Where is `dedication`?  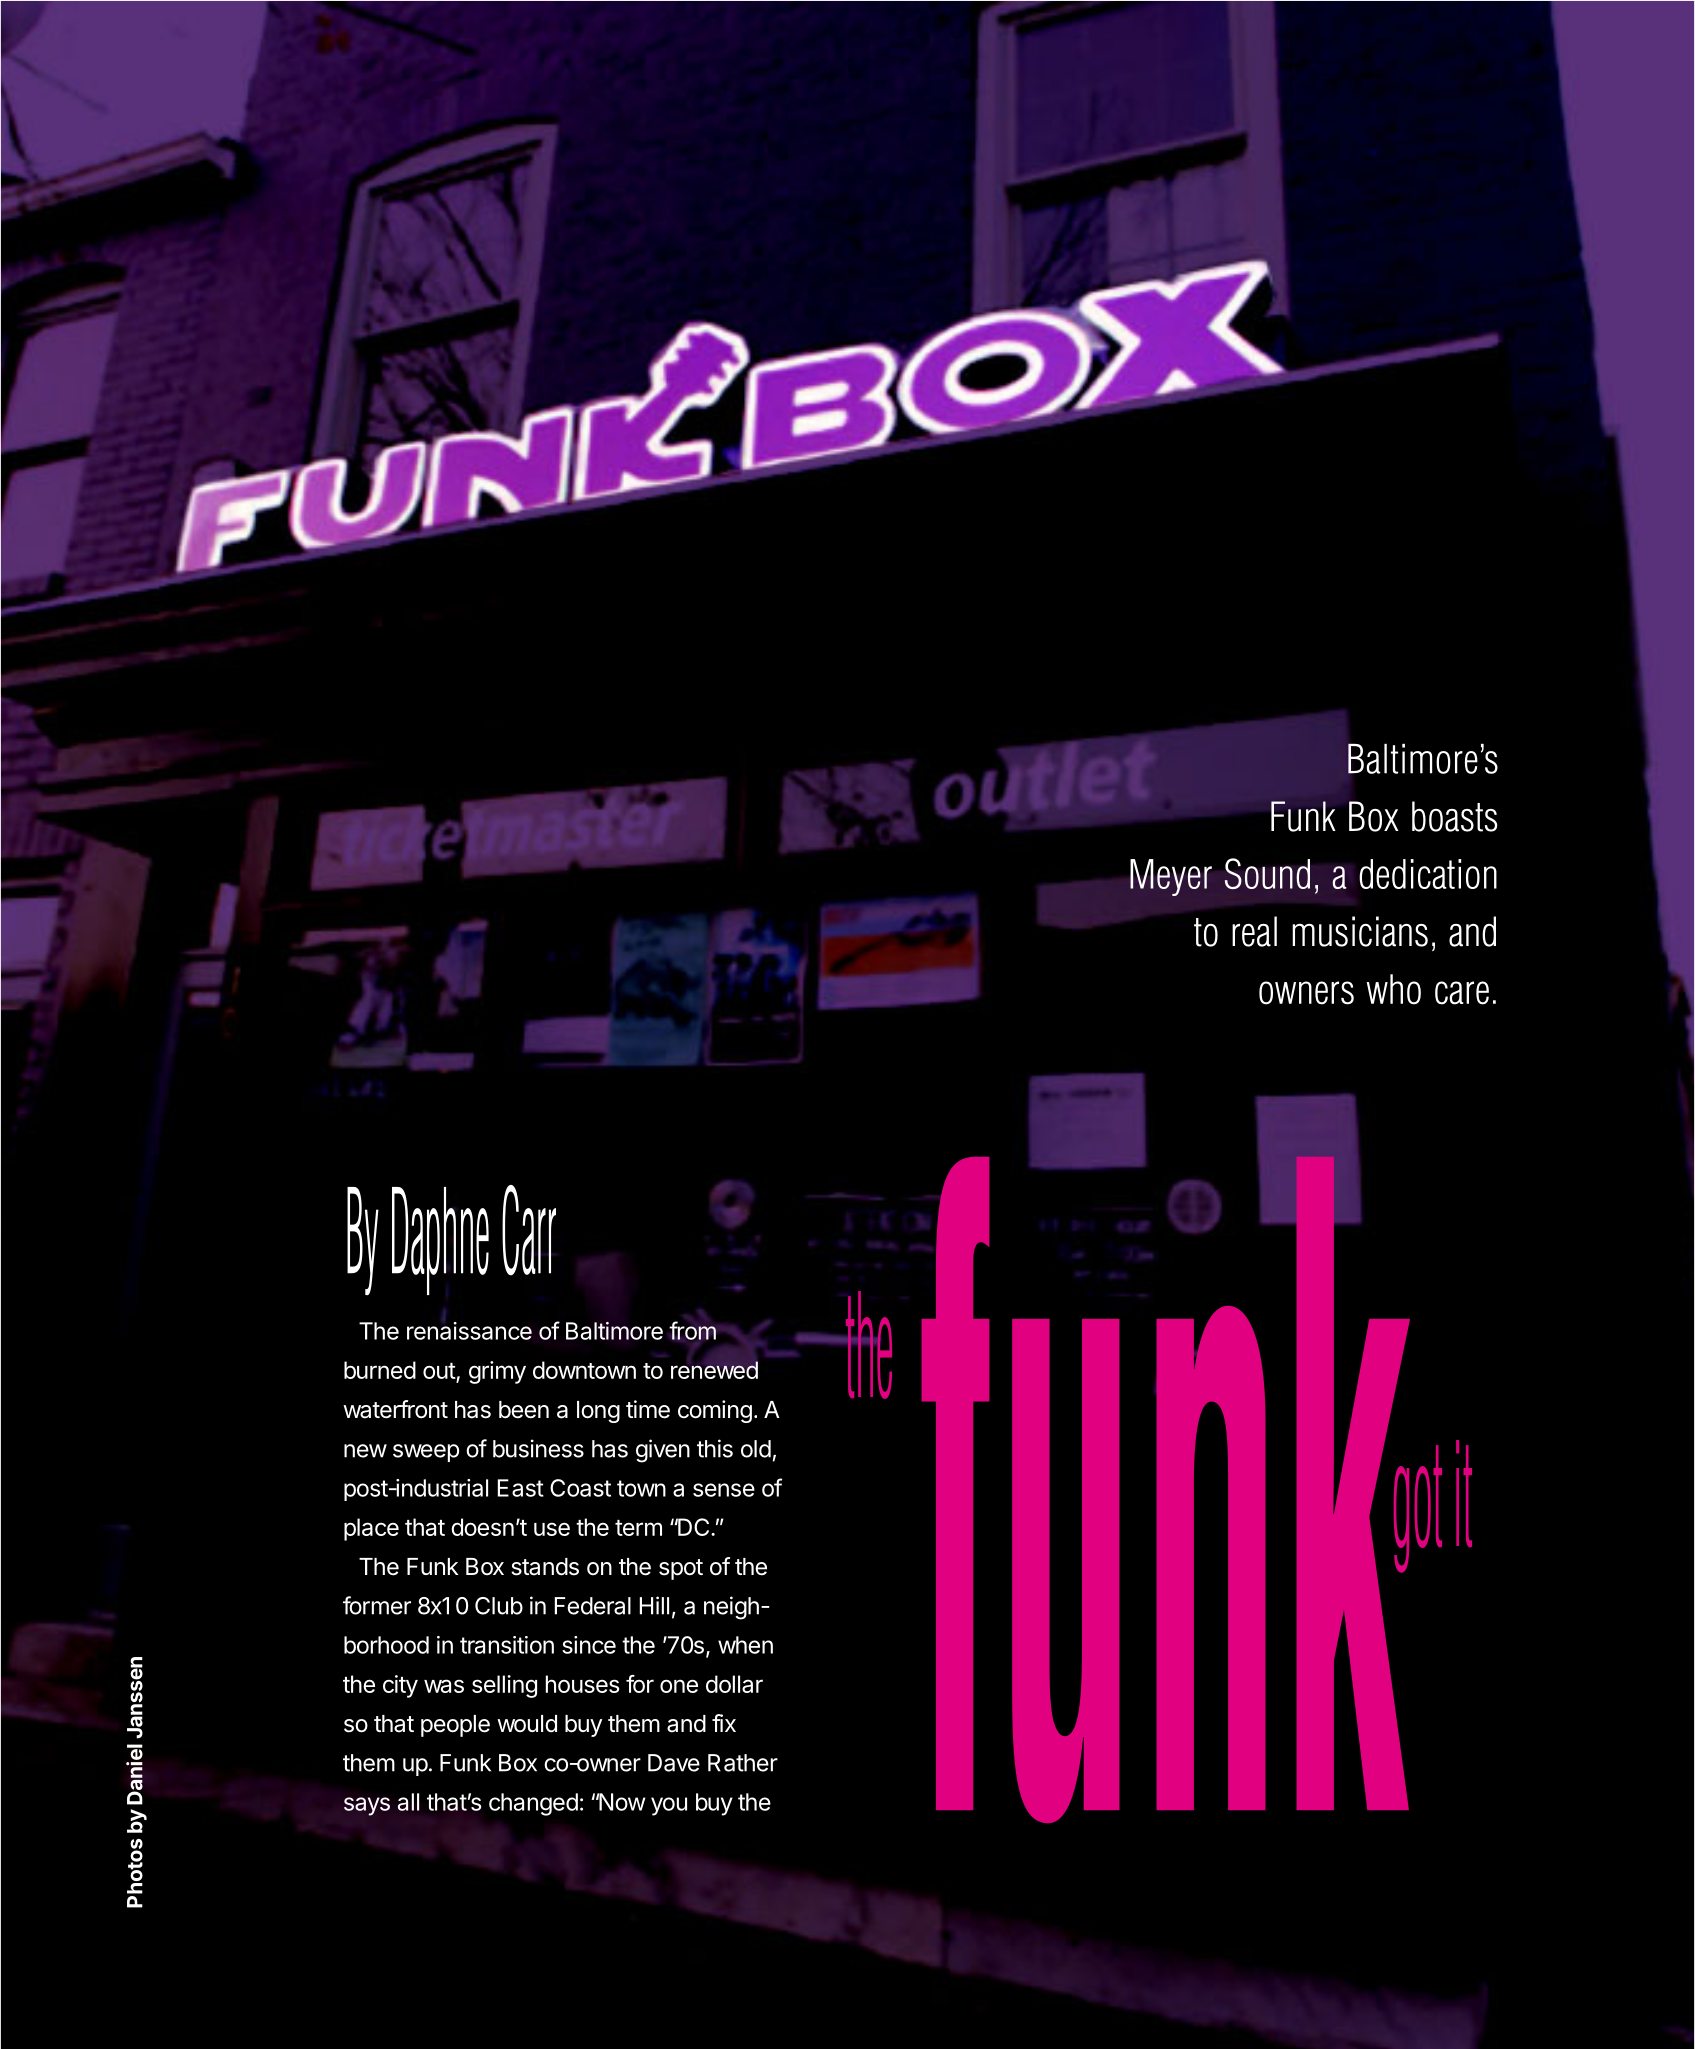
dedication is located at coordinates (1428, 874).
